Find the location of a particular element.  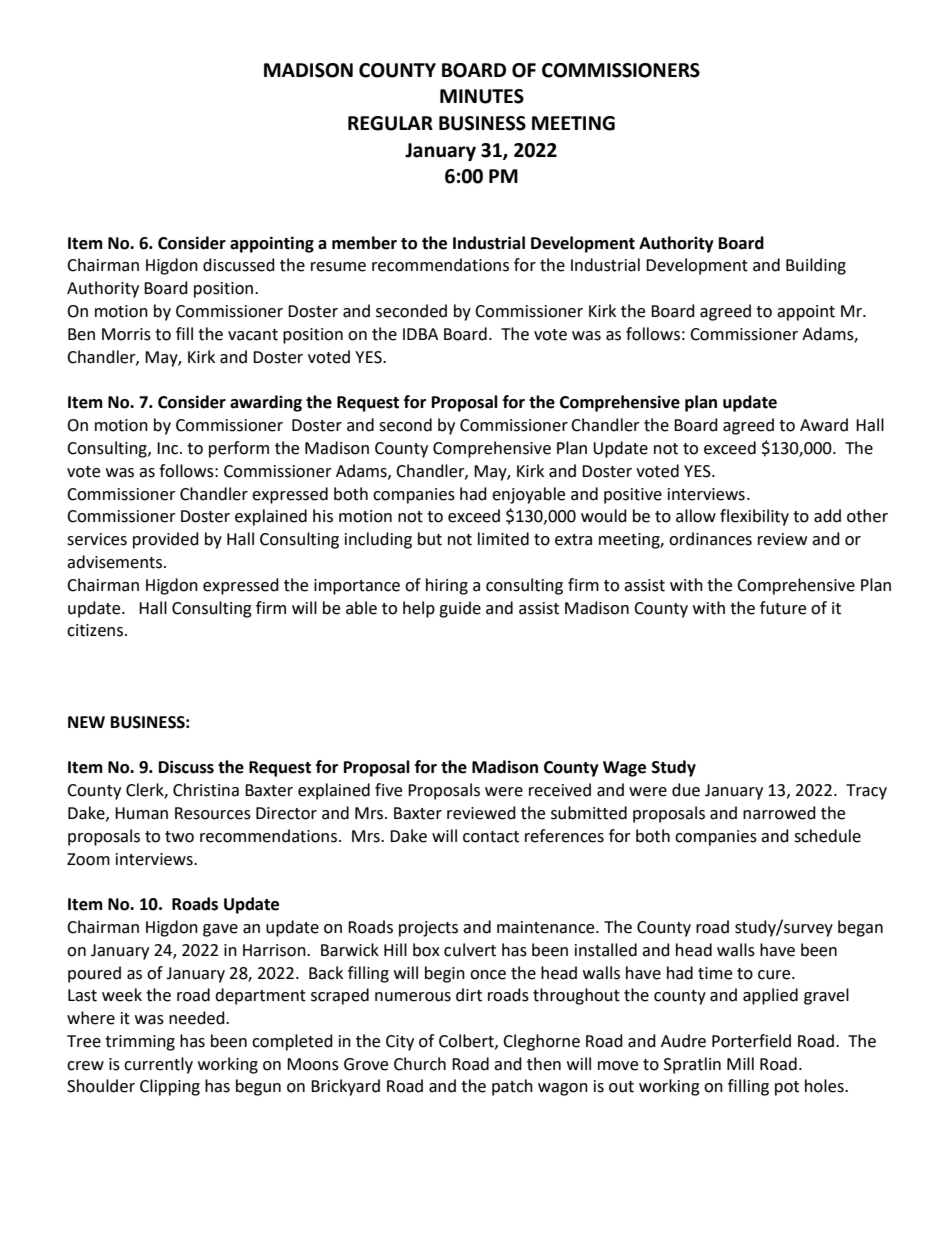

Building is located at coordinates (816, 266).
